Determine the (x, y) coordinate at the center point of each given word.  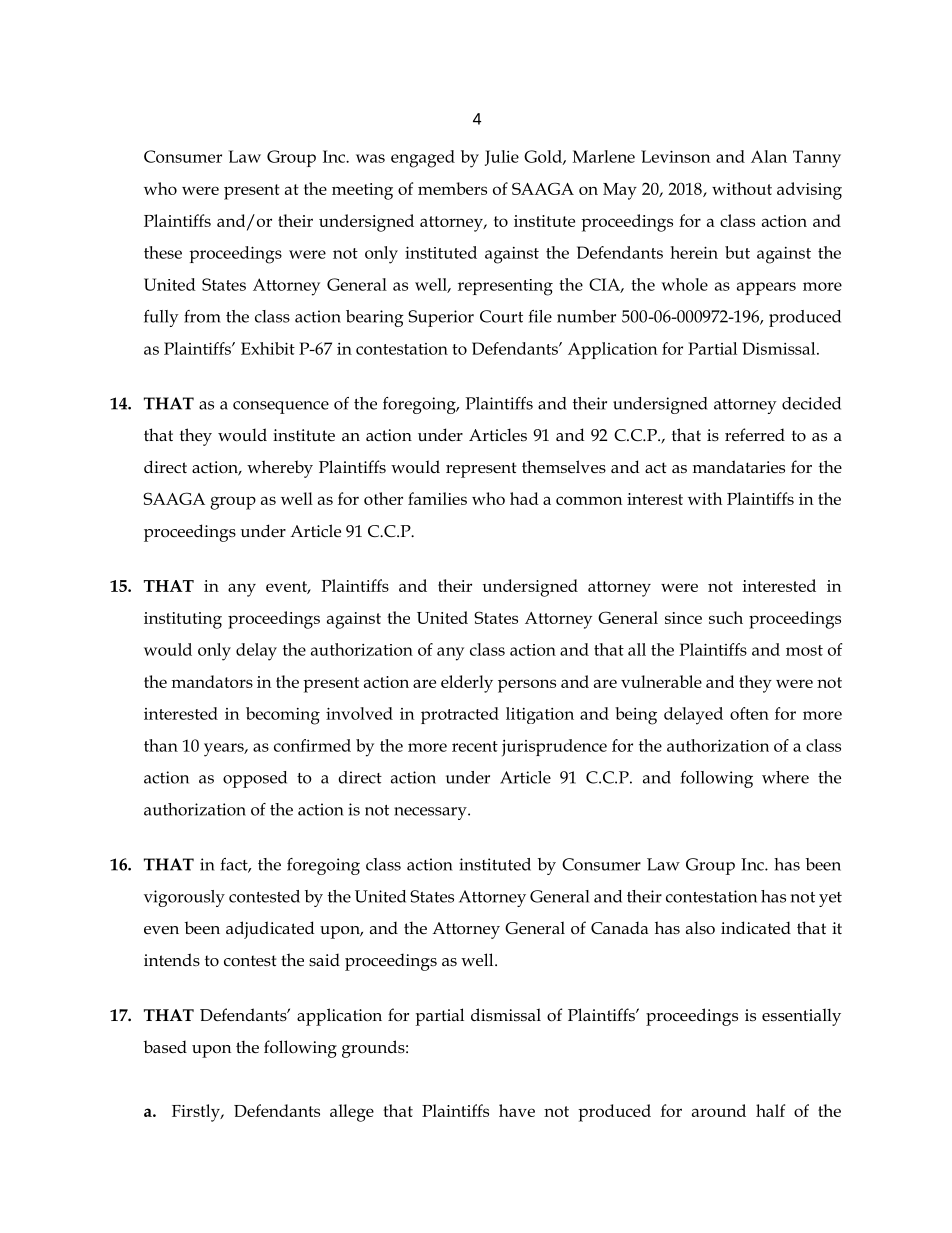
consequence (281, 407)
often (749, 713)
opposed (255, 779)
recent (475, 746)
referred (755, 435)
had (524, 498)
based (165, 1047)
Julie (502, 158)
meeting (362, 191)
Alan (769, 156)
